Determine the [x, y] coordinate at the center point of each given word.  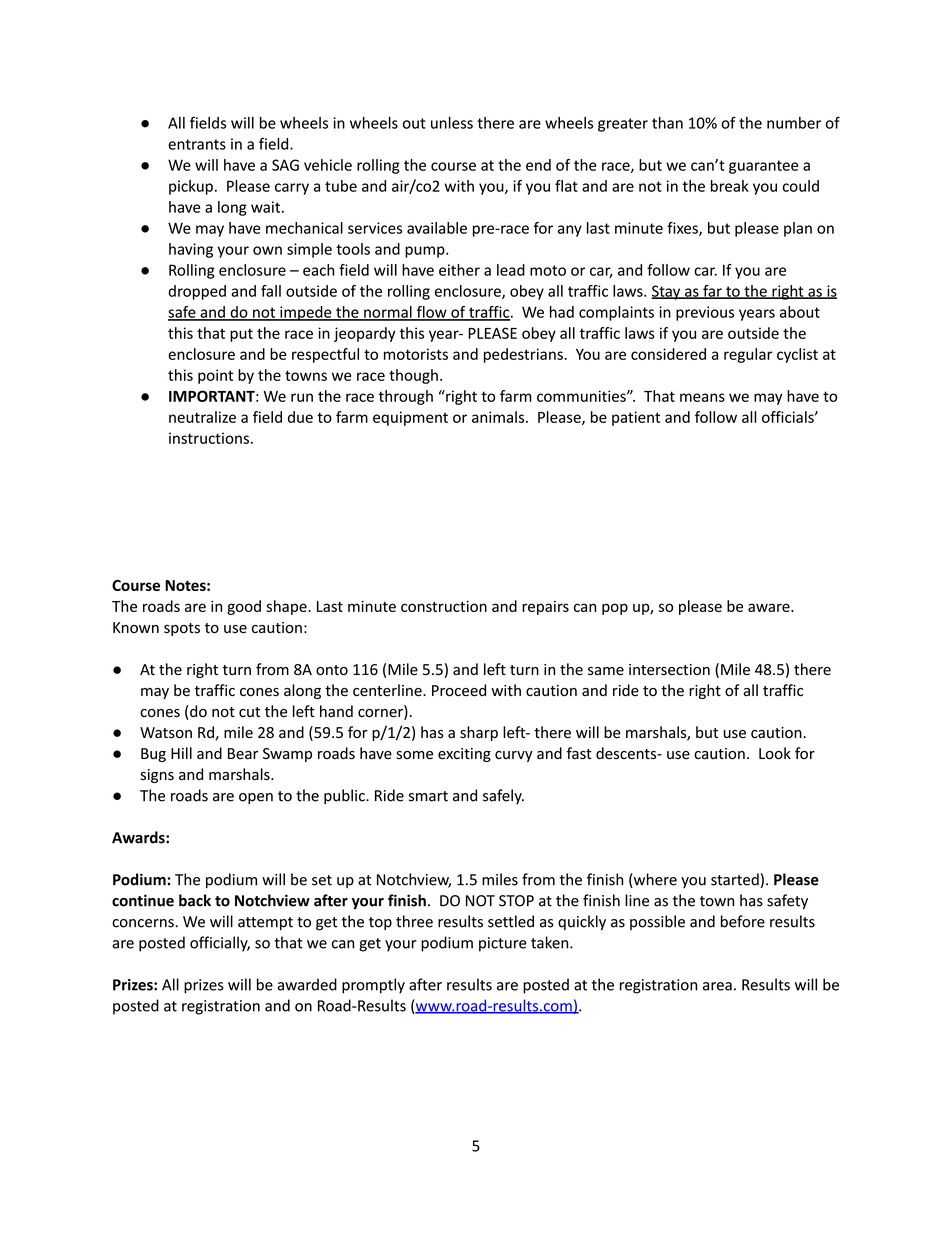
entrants [197, 144]
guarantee [764, 167]
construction [444, 606]
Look [775, 753]
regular [748, 355]
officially [220, 944]
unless [452, 123]
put [241, 335]
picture [503, 944]
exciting [464, 755]
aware [770, 607]
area [717, 986]
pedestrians [524, 355]
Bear [243, 754]
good [244, 607]
